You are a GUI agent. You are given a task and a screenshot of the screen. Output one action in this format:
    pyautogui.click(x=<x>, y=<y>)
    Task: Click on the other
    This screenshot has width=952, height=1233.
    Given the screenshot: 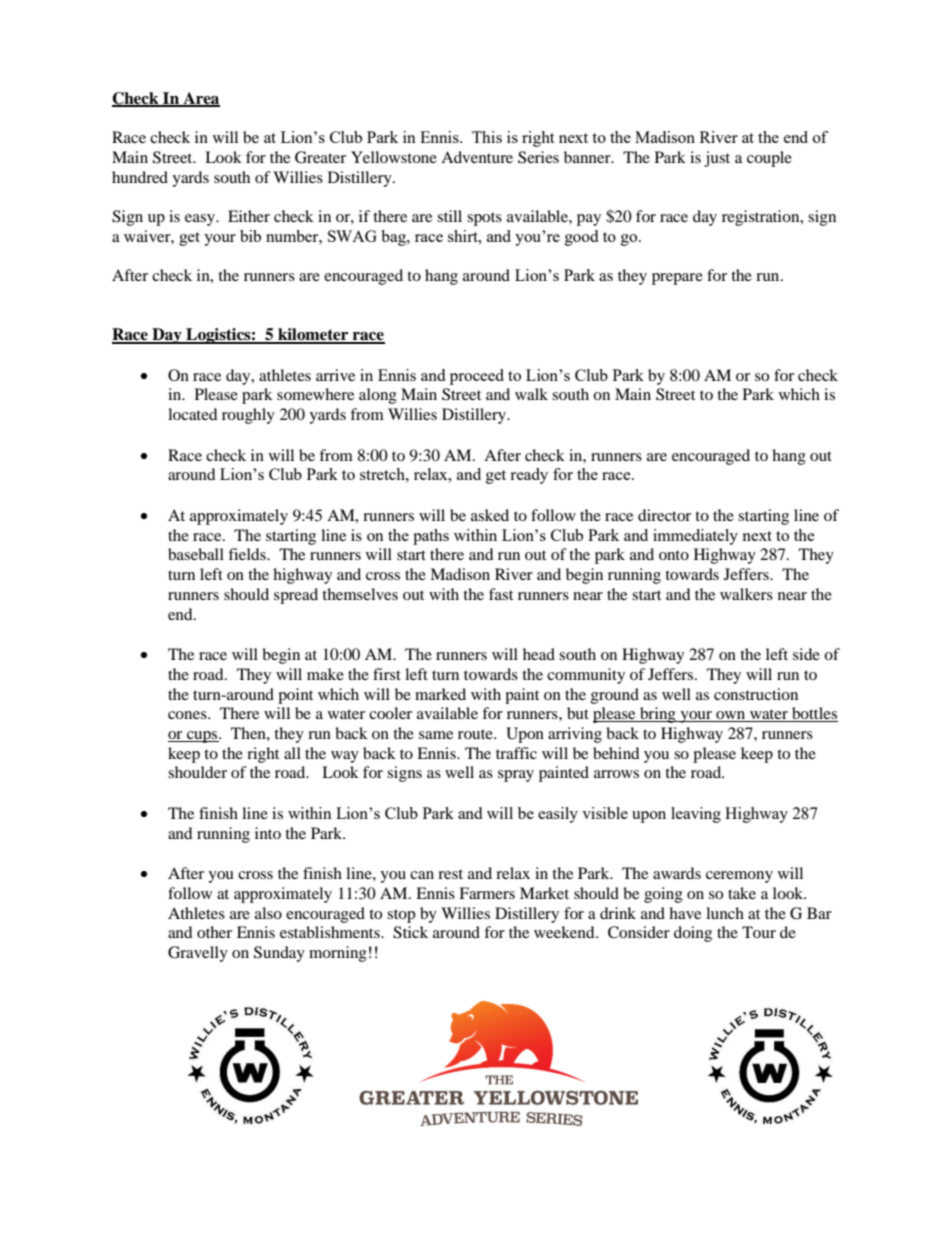 What is the action you would take?
    pyautogui.click(x=214, y=932)
